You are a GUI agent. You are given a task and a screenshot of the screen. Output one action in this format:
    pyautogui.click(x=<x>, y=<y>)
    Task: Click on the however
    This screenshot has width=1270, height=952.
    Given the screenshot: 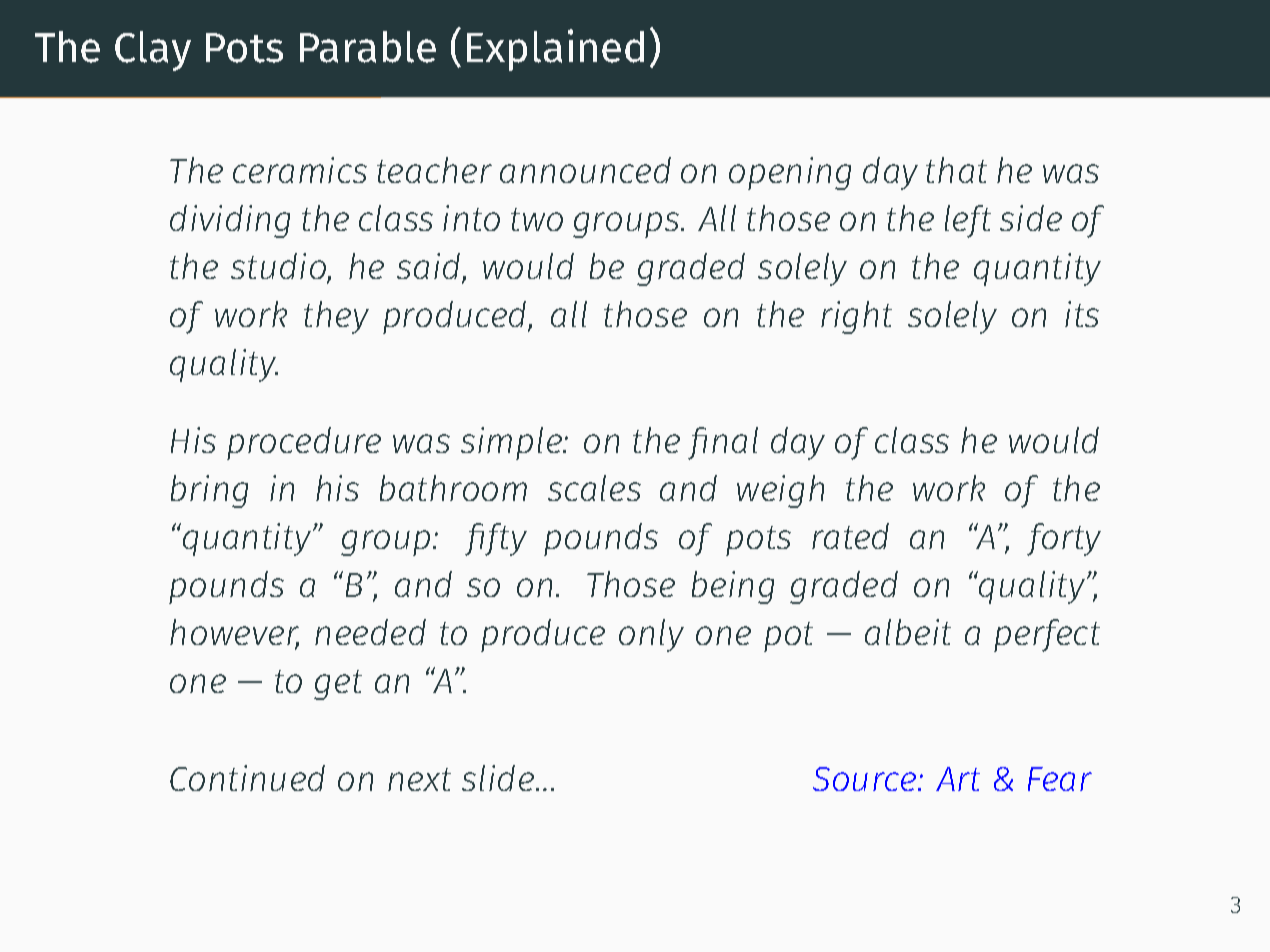 What is the action you would take?
    pyautogui.click(x=234, y=634)
